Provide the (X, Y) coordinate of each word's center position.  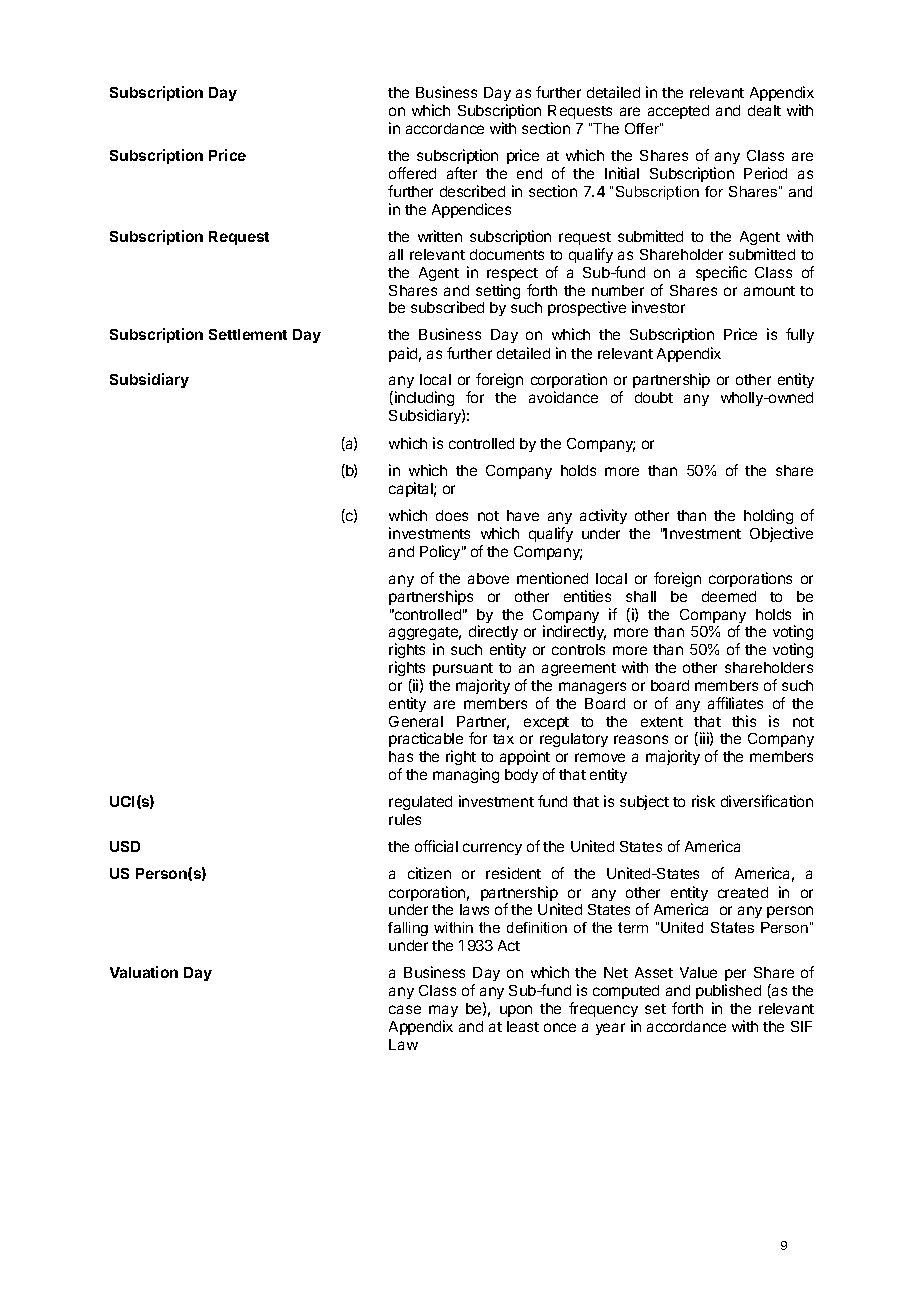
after (462, 173)
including (424, 400)
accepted (678, 112)
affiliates (735, 703)
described (472, 191)
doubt (654, 397)
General (416, 721)
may (443, 1011)
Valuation (144, 972)
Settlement (248, 334)
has (401, 756)
